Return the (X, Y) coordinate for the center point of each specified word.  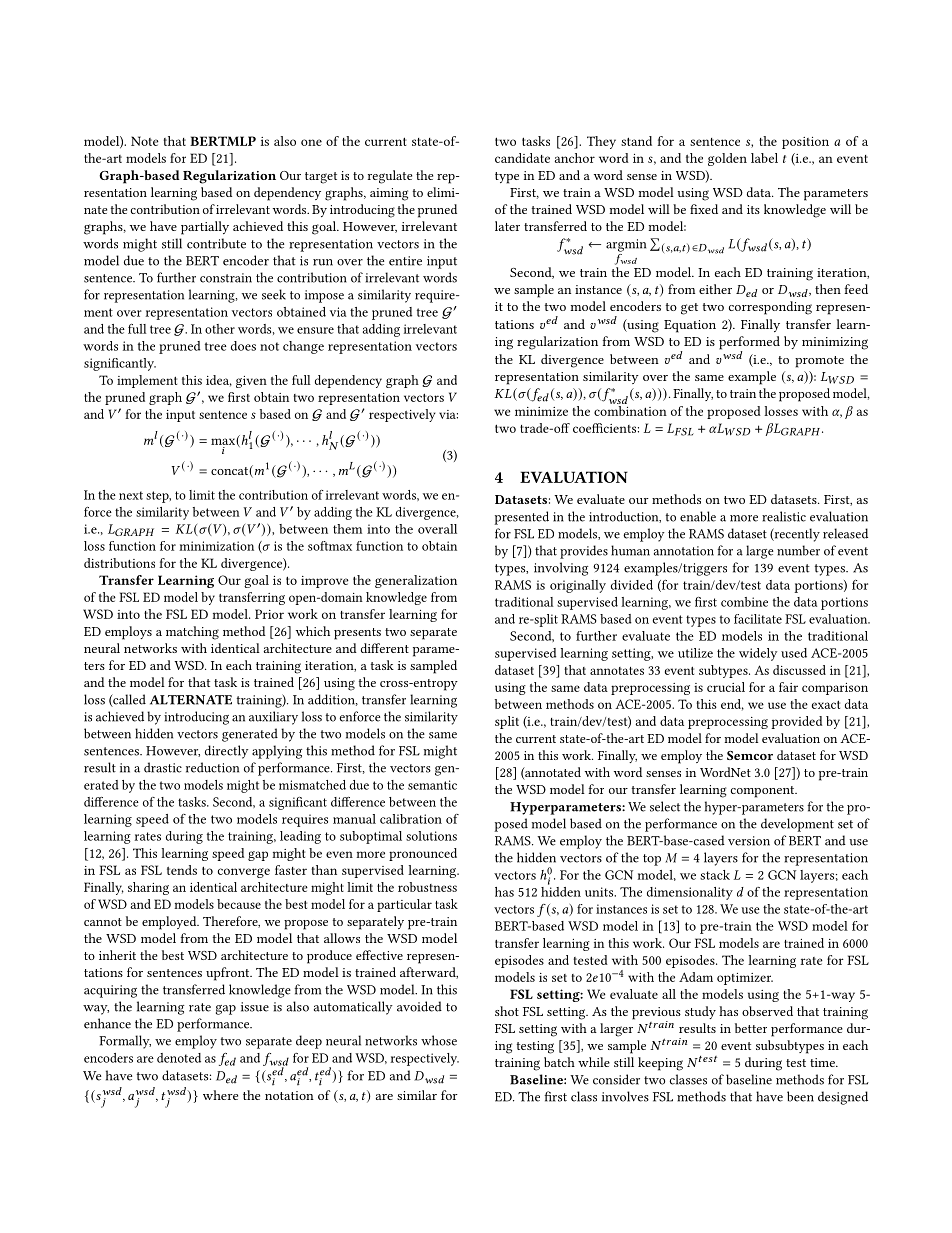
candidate (522, 158)
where (220, 1095)
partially (205, 228)
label (764, 158)
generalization (416, 581)
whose (439, 1040)
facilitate (758, 619)
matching (192, 633)
